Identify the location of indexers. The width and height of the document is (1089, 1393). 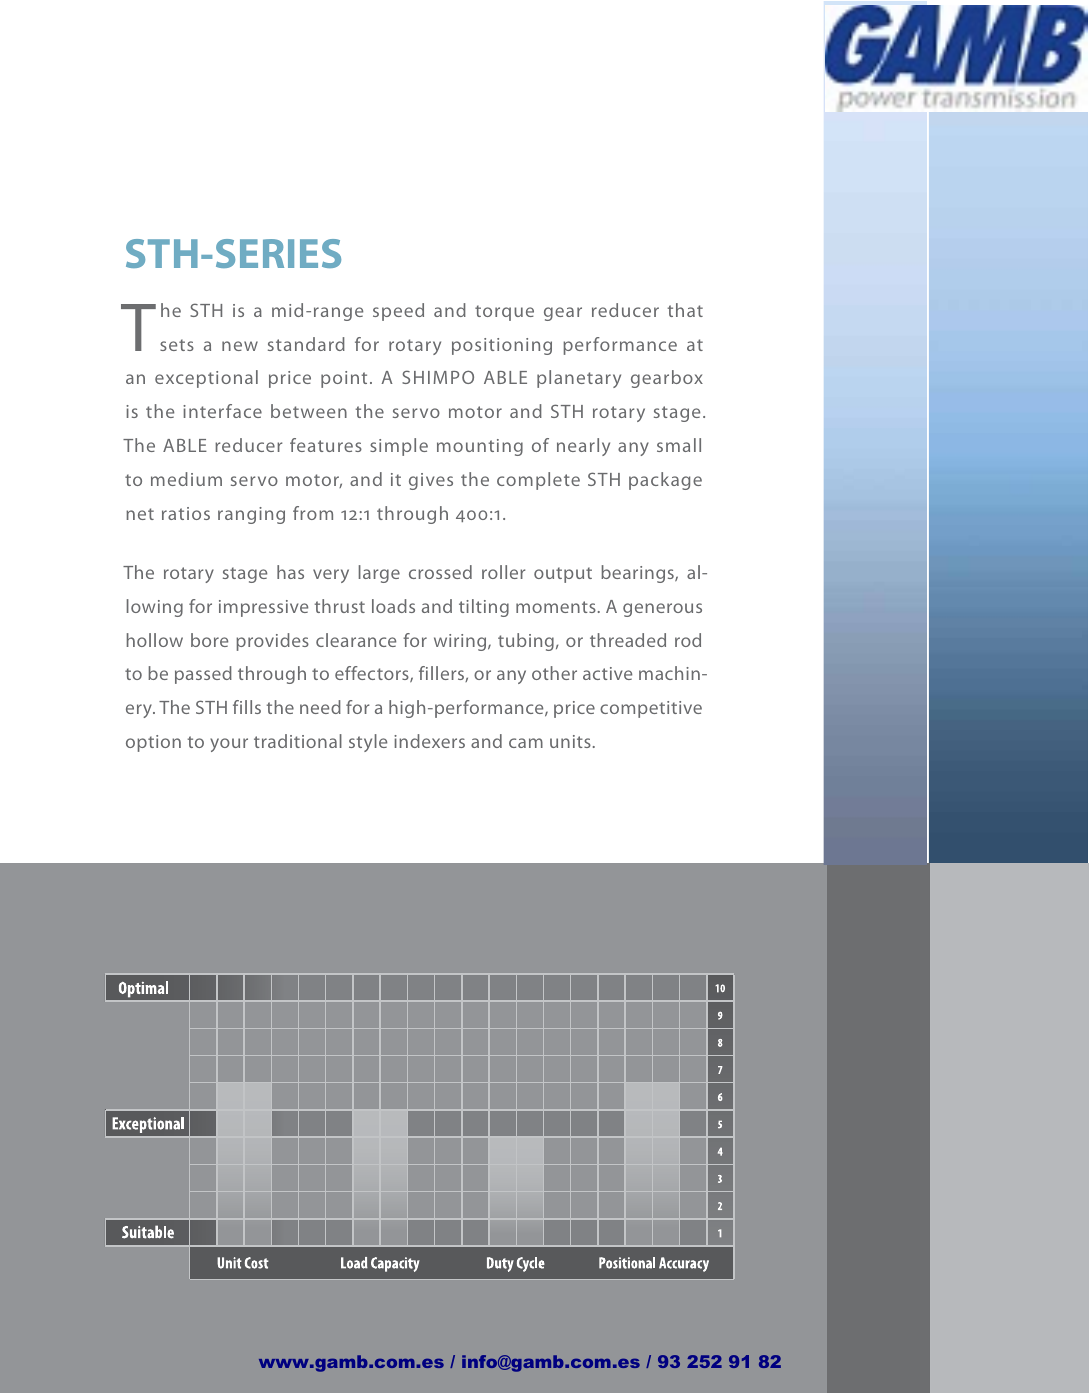
(429, 741).
